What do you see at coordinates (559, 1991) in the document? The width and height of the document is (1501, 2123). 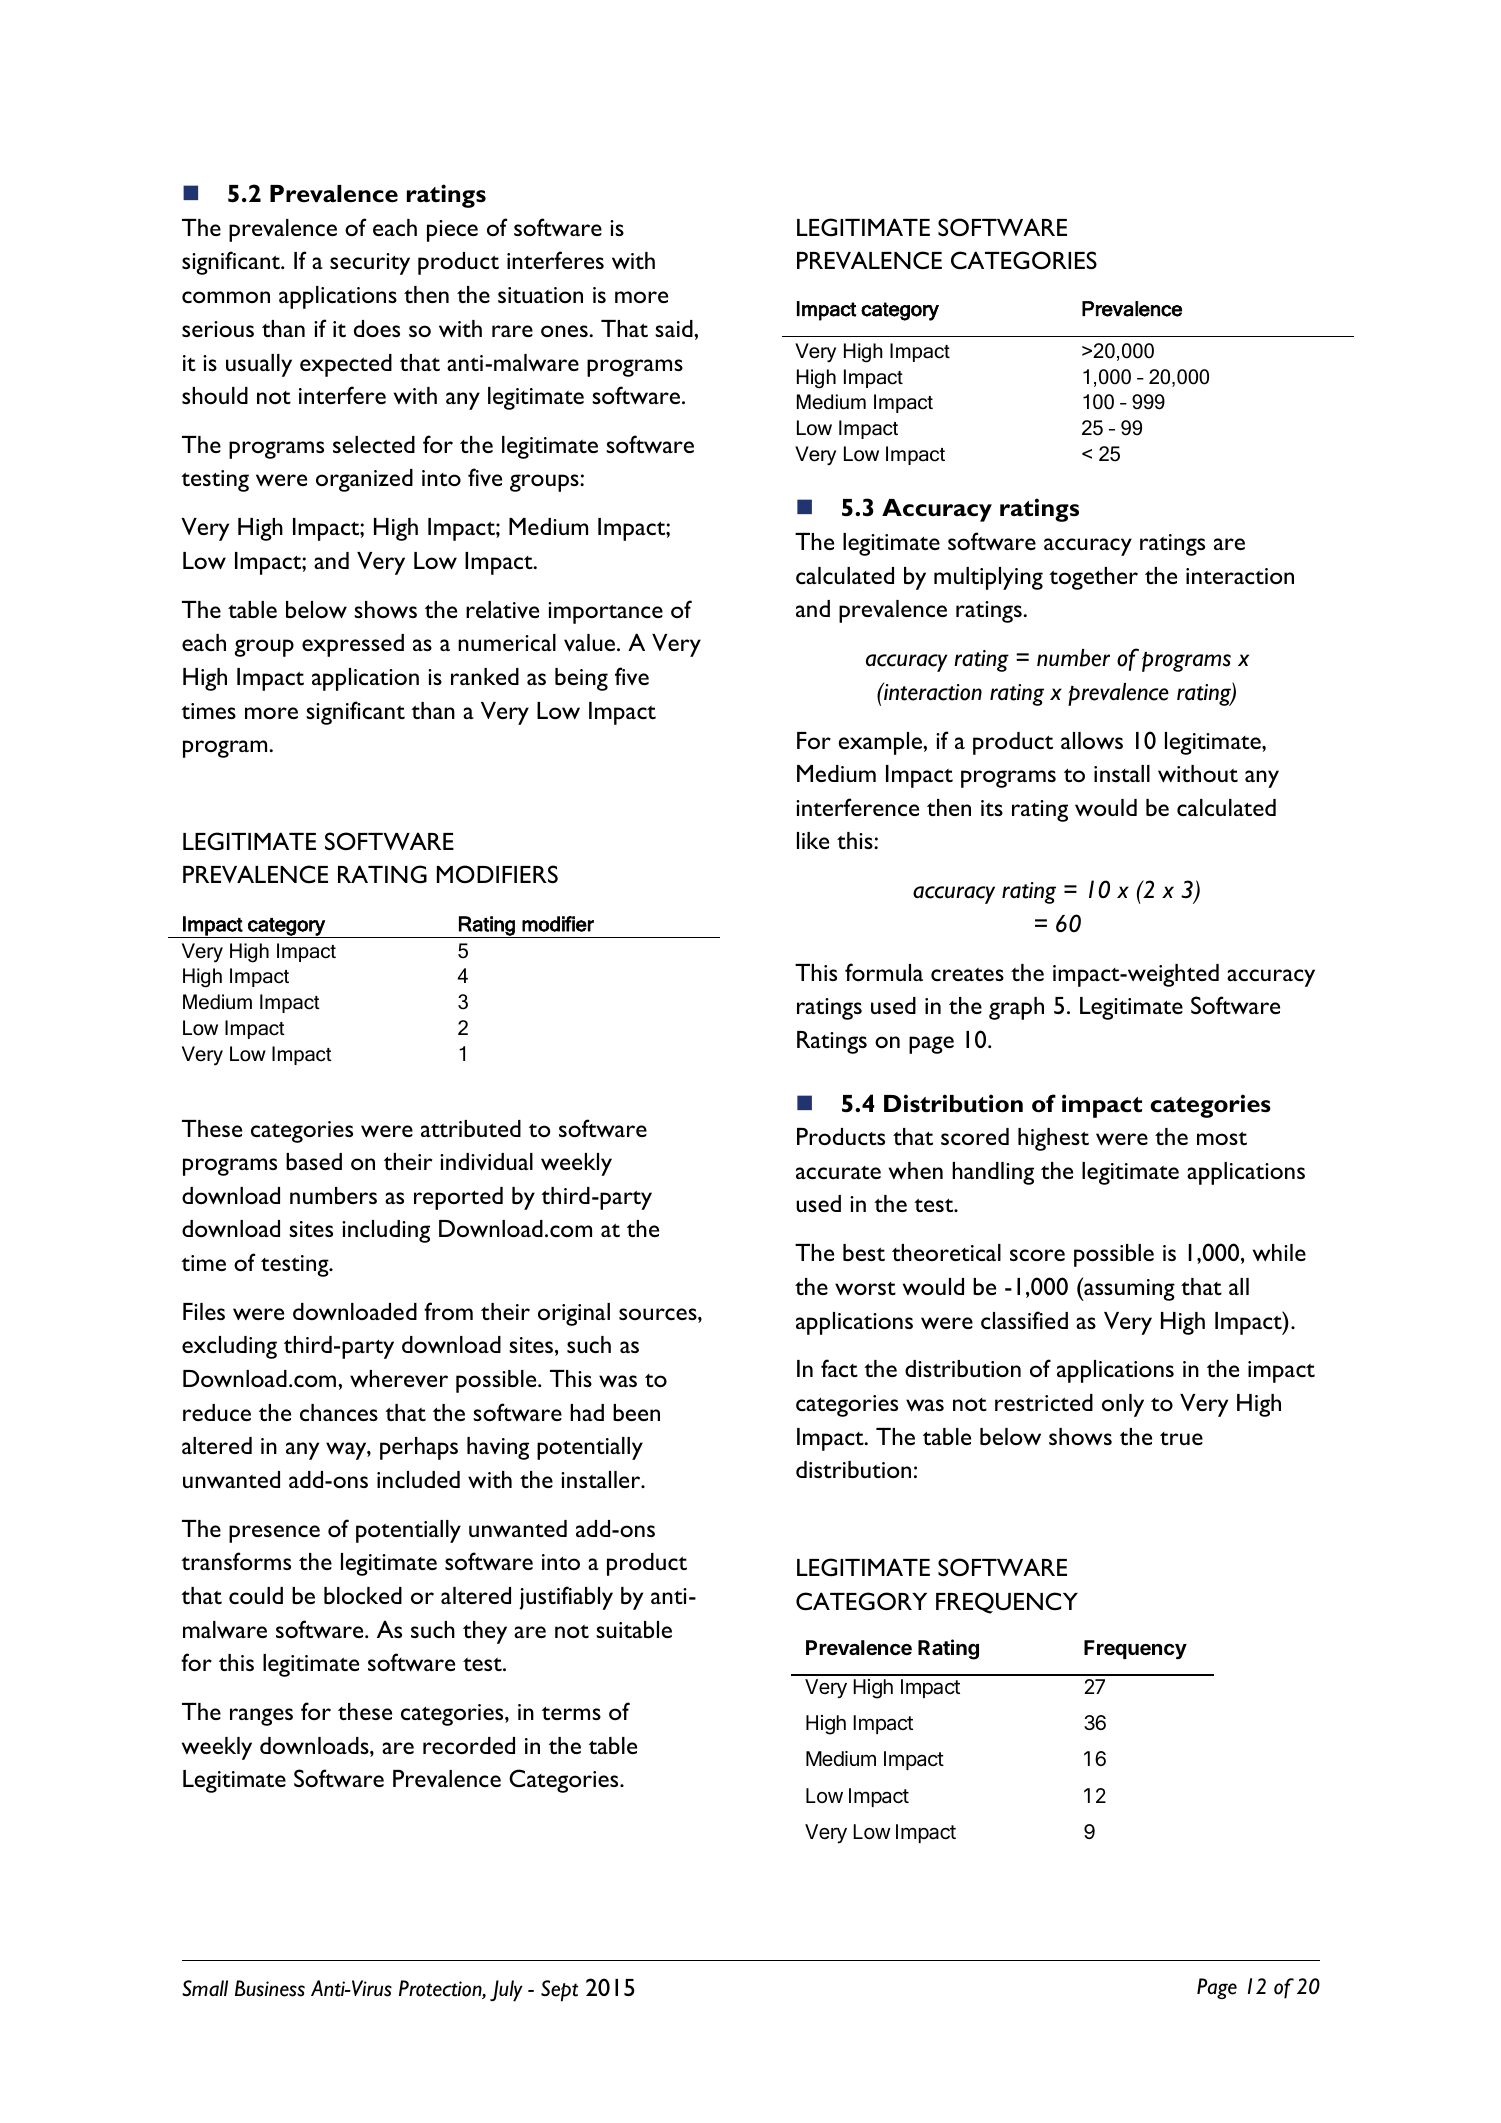 I see `Sept` at bounding box center [559, 1991].
